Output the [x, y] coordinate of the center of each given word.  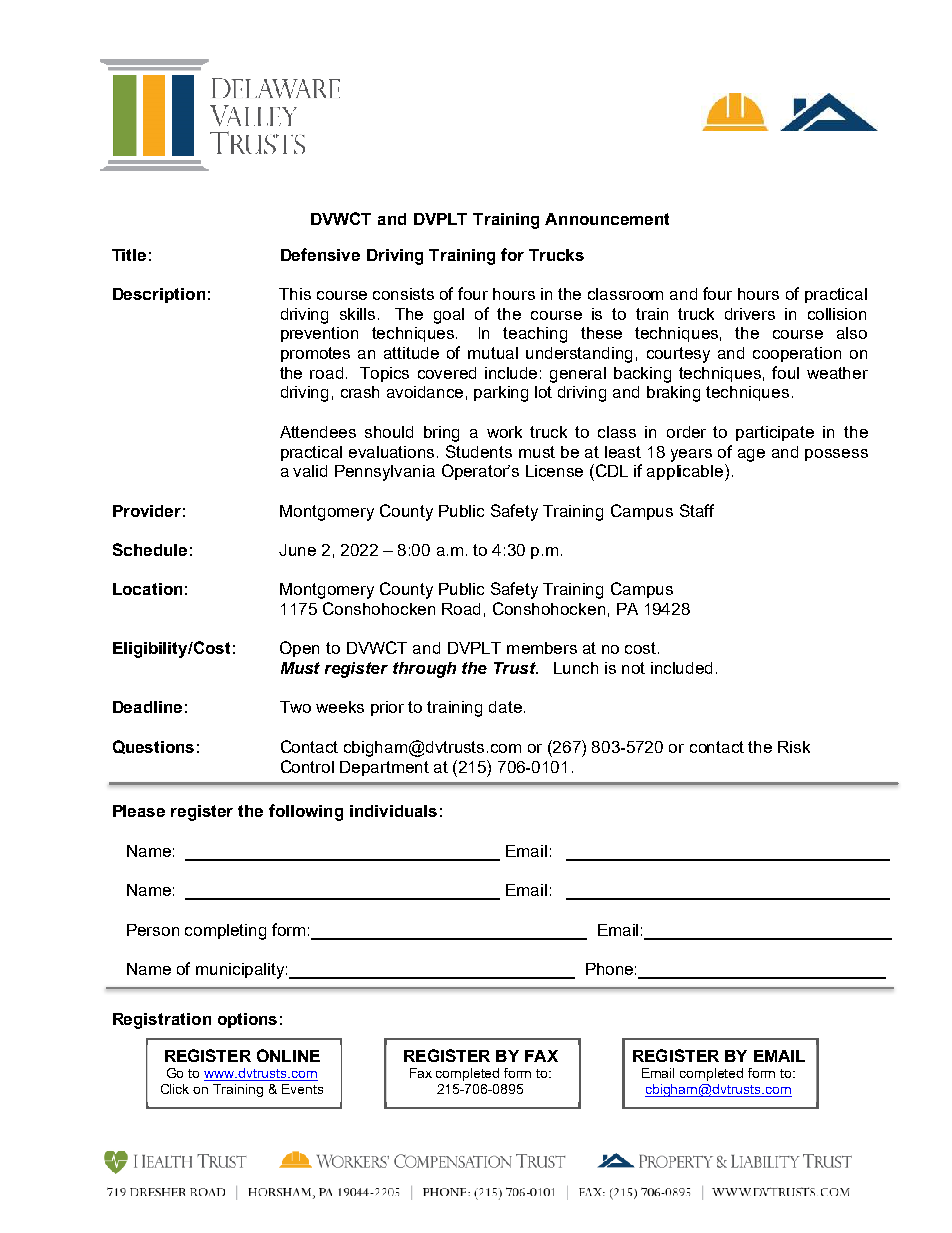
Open [299, 649]
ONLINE [288, 1055]
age [751, 455]
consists [403, 294]
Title [129, 255]
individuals [393, 811]
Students [479, 451]
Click [175, 1089]
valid [310, 471]
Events [302, 1089]
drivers [750, 314]
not [633, 668]
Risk [794, 747]
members [542, 648]
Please [139, 811]
